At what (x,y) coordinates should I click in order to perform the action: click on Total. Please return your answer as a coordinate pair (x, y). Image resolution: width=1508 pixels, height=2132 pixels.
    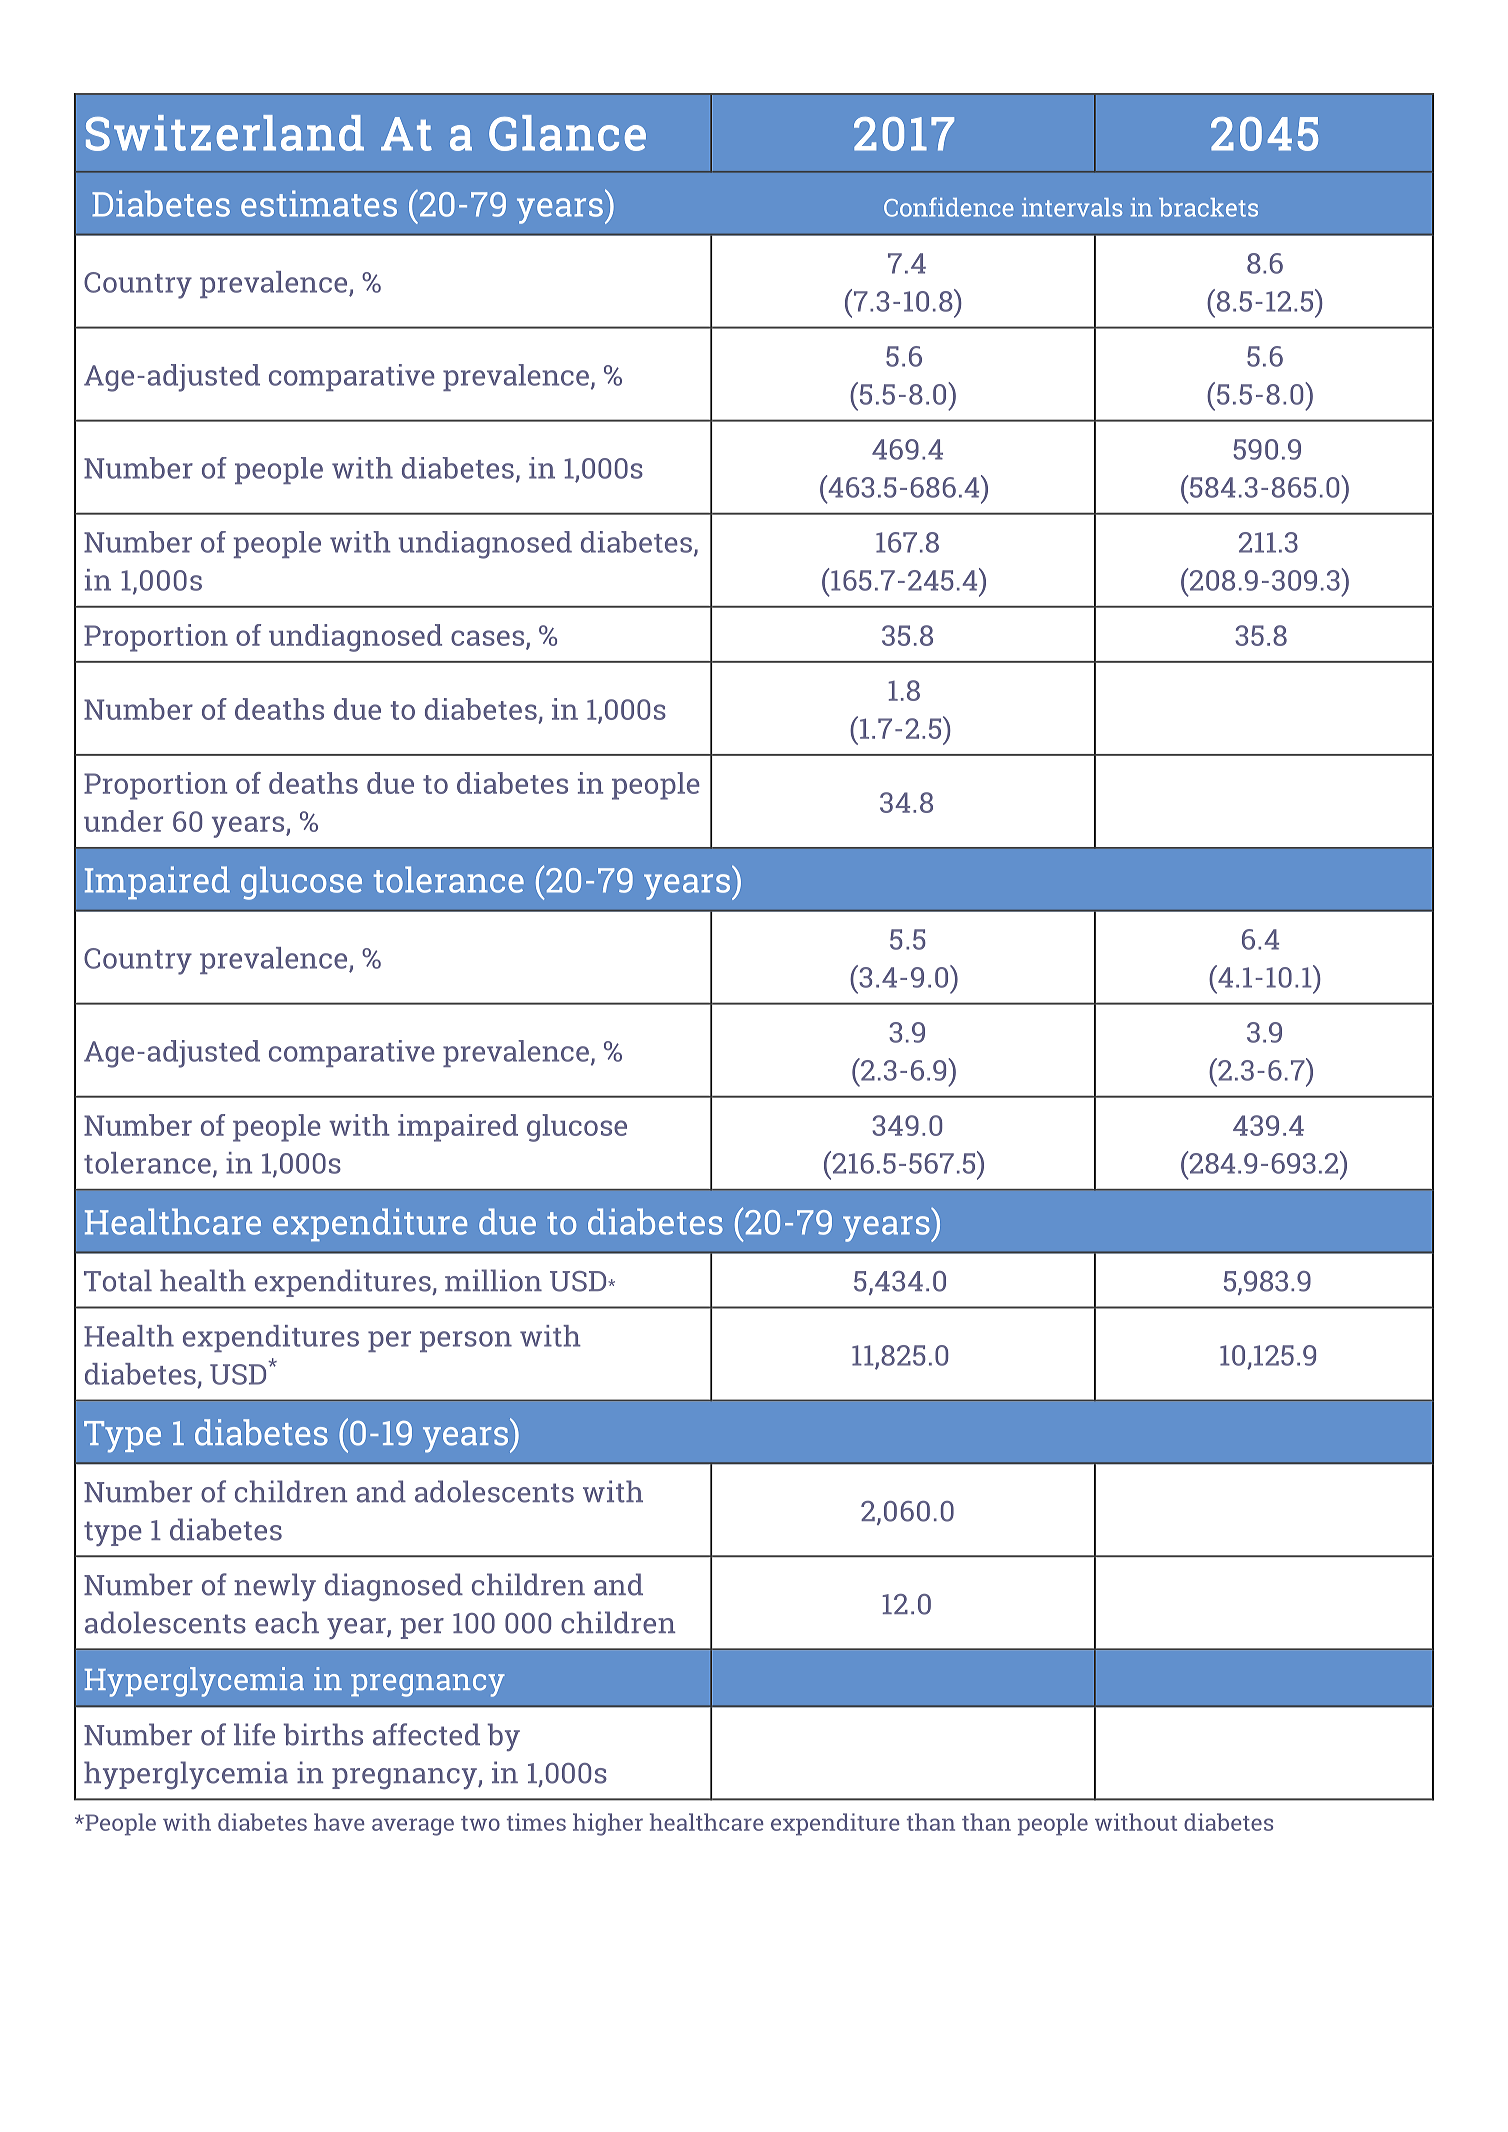
    Looking at the image, I should click on (118, 1280).
